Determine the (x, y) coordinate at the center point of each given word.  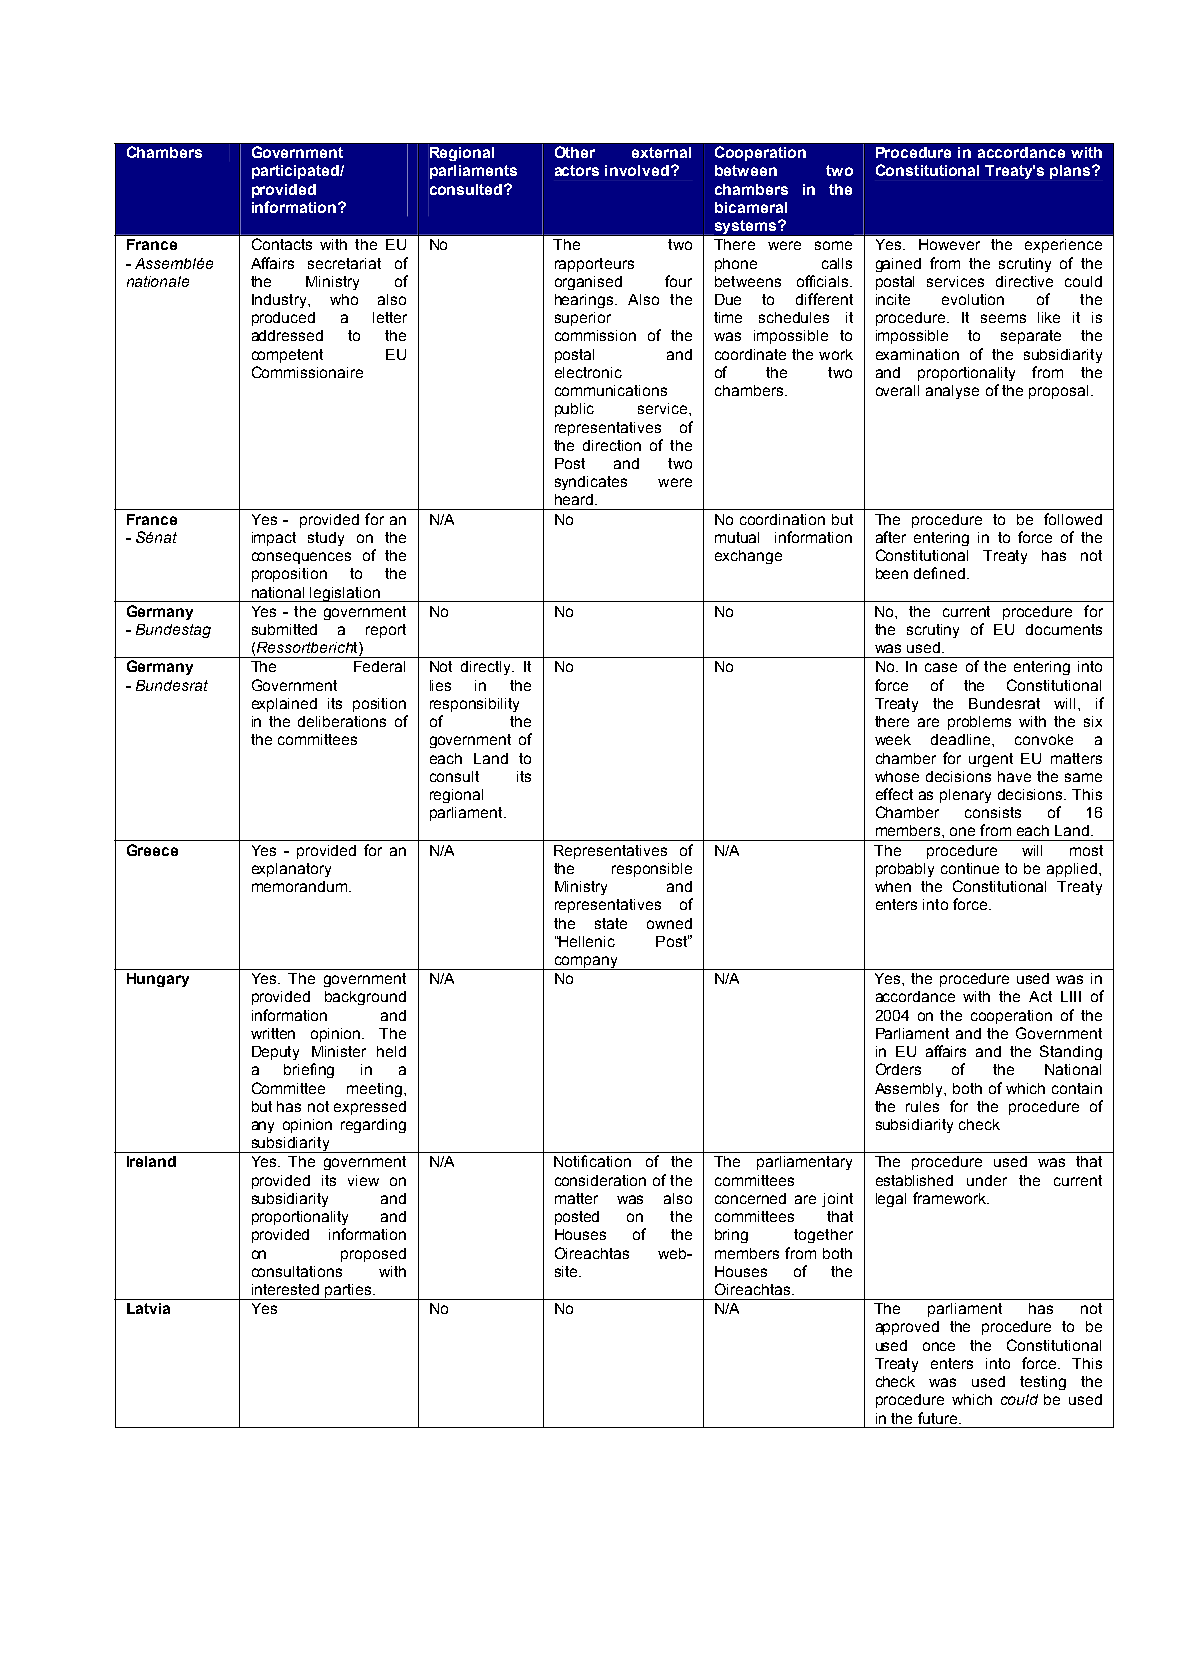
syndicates (591, 483)
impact (274, 539)
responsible (652, 870)
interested (285, 1289)
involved (637, 170)
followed (1073, 519)
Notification (592, 1161)
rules (922, 1106)
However (949, 244)
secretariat (344, 263)
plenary (965, 796)
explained (284, 705)
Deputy (275, 1053)
